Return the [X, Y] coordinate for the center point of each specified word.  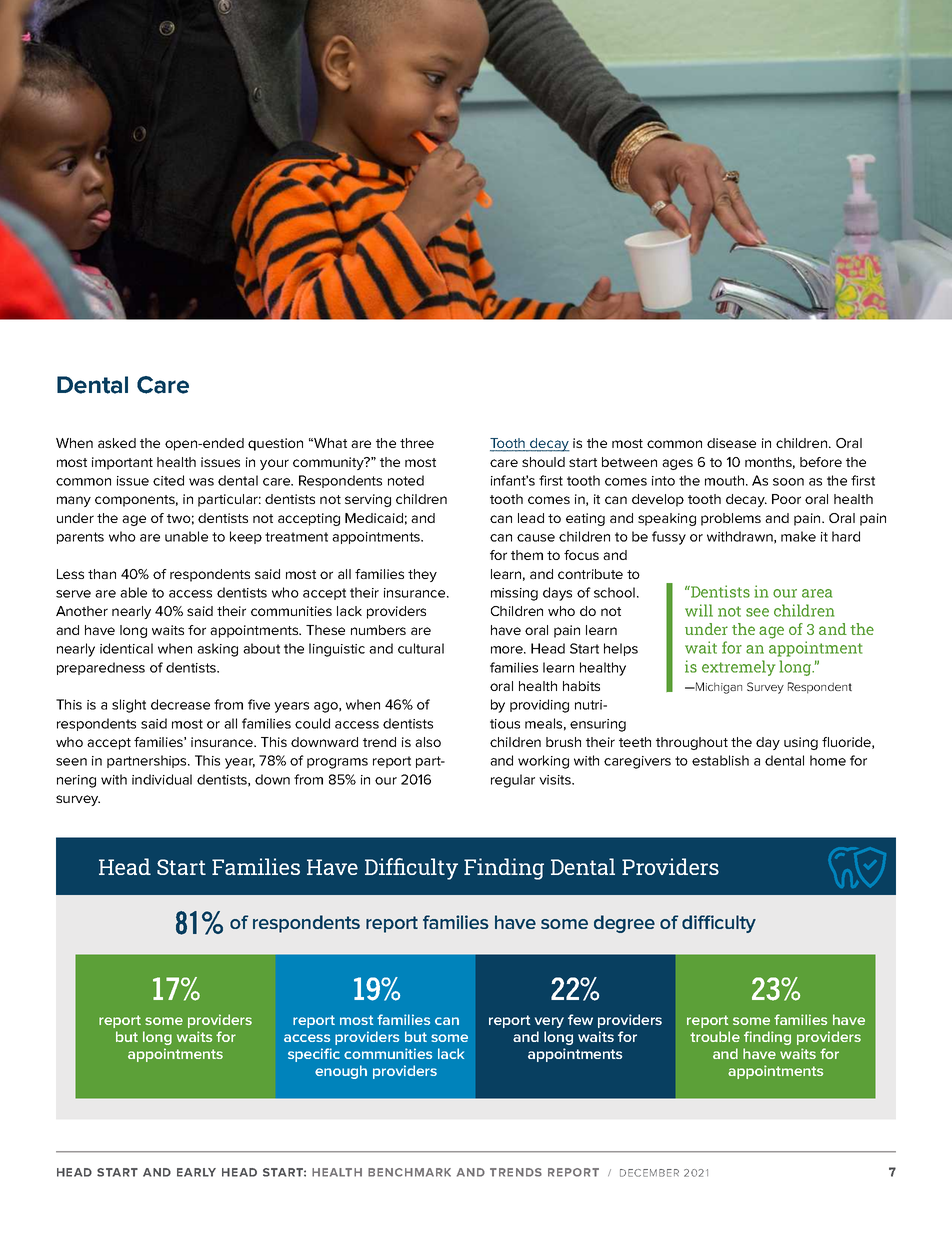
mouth [726, 480]
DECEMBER [649, 1173]
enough [341, 1072]
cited [168, 480]
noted [406, 480]
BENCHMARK [409, 1172]
